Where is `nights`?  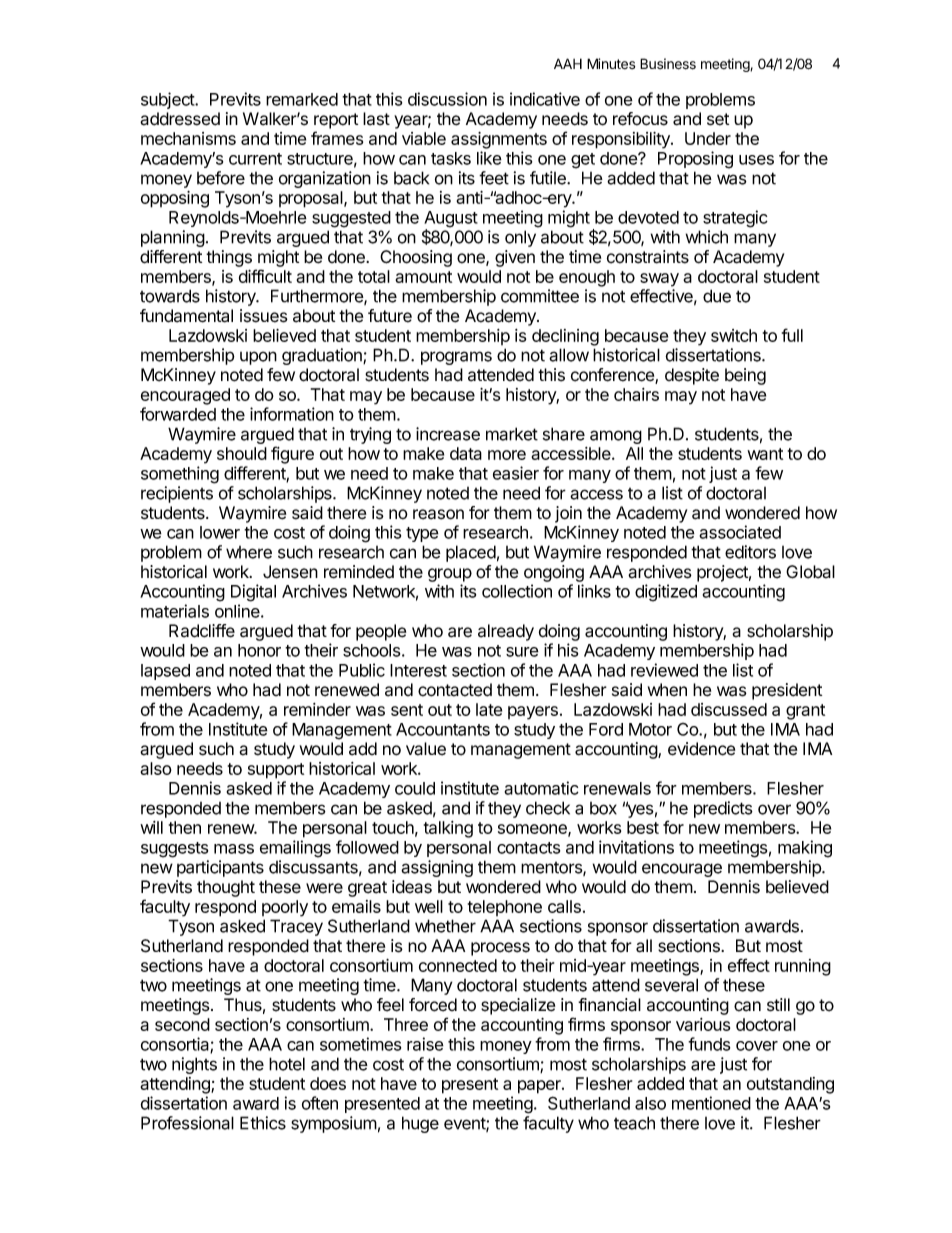
nights is located at coordinates (194, 1065).
